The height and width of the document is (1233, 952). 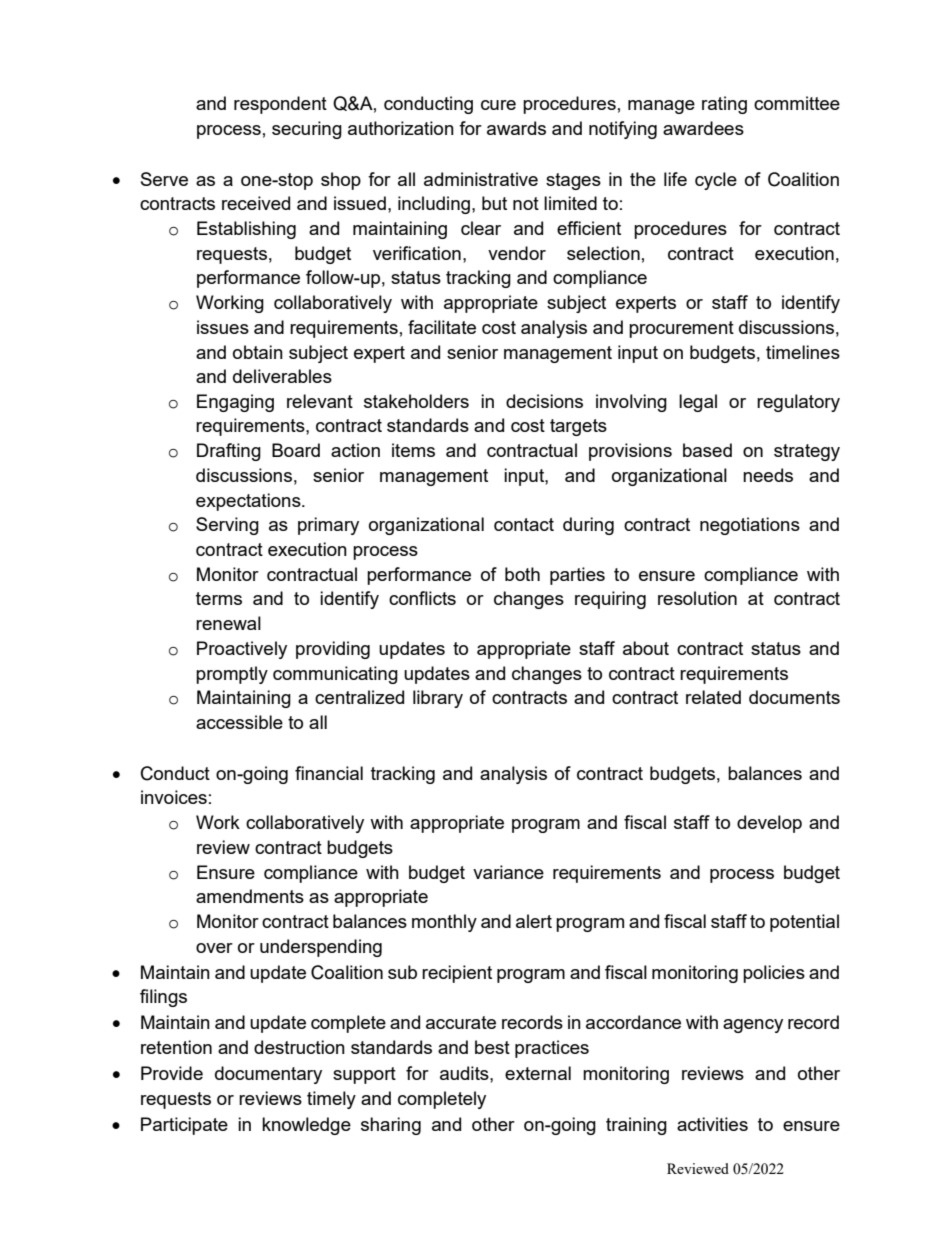 I want to click on external, so click(x=538, y=1073).
